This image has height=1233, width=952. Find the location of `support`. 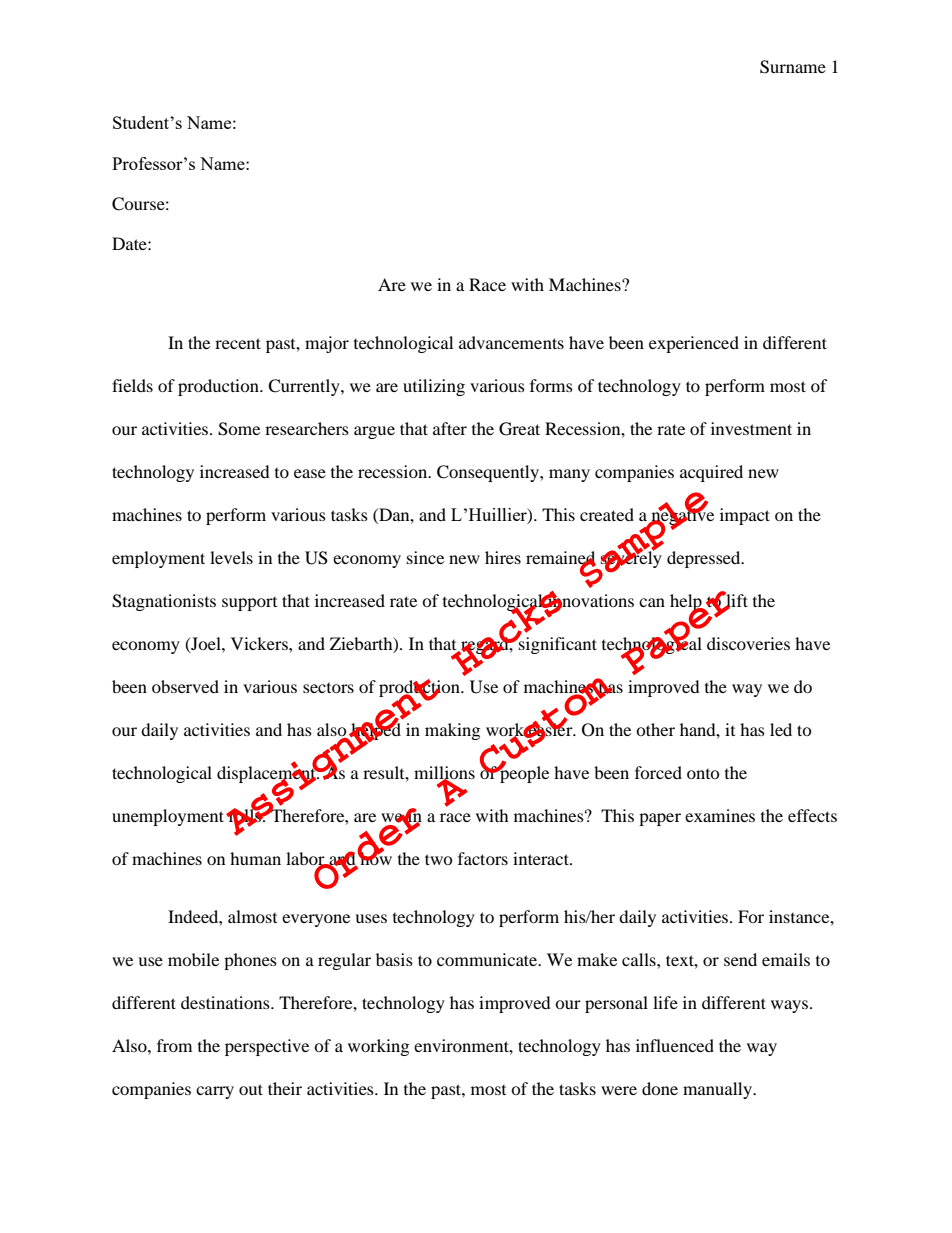

support is located at coordinates (249, 604).
